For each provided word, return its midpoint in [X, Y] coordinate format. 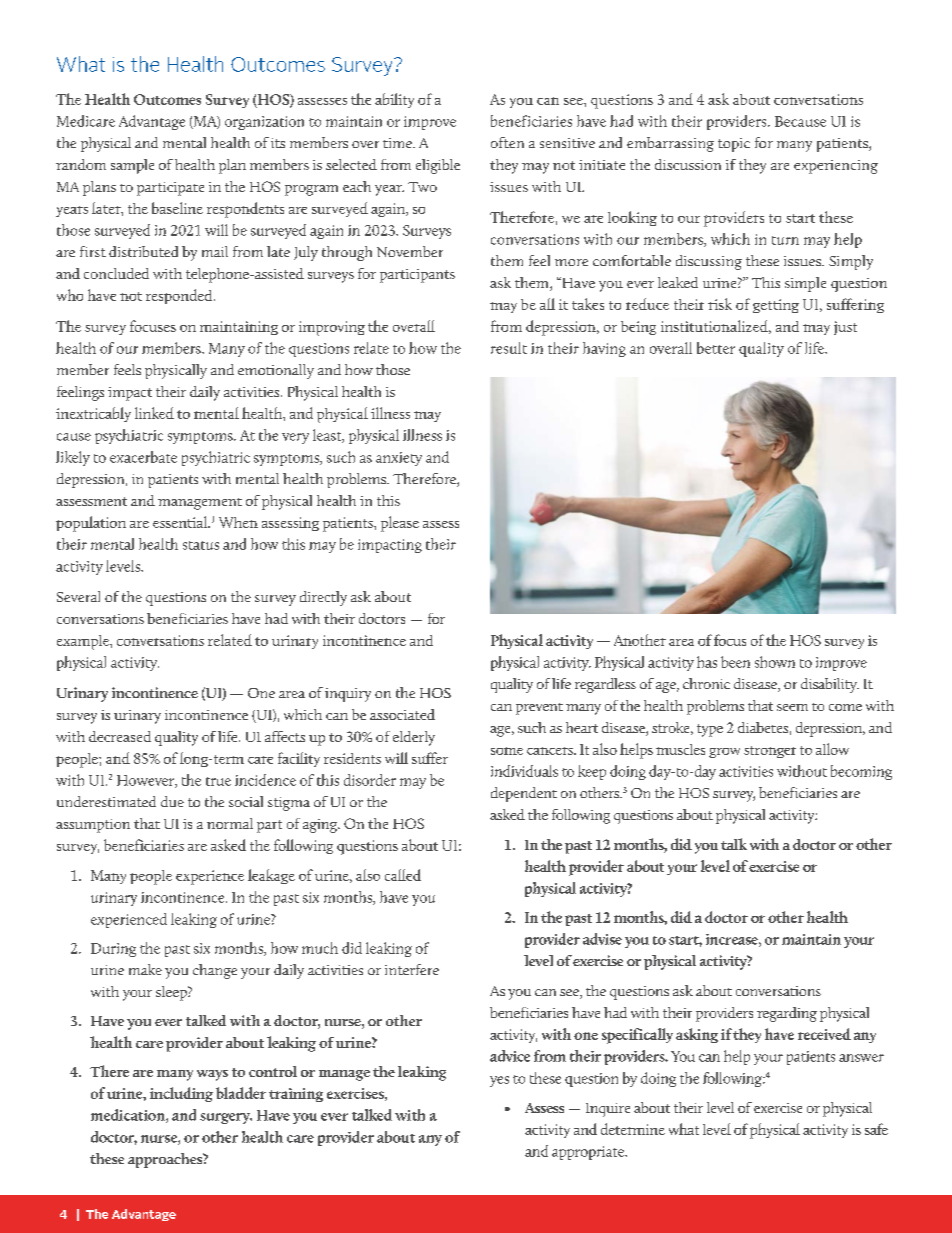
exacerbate [143, 457]
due [172, 801]
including [181, 1094]
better [716, 348]
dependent [524, 794]
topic [734, 145]
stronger [770, 752]
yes [499, 1081]
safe [876, 1129]
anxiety [399, 459]
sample [132, 166]
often [507, 142]
